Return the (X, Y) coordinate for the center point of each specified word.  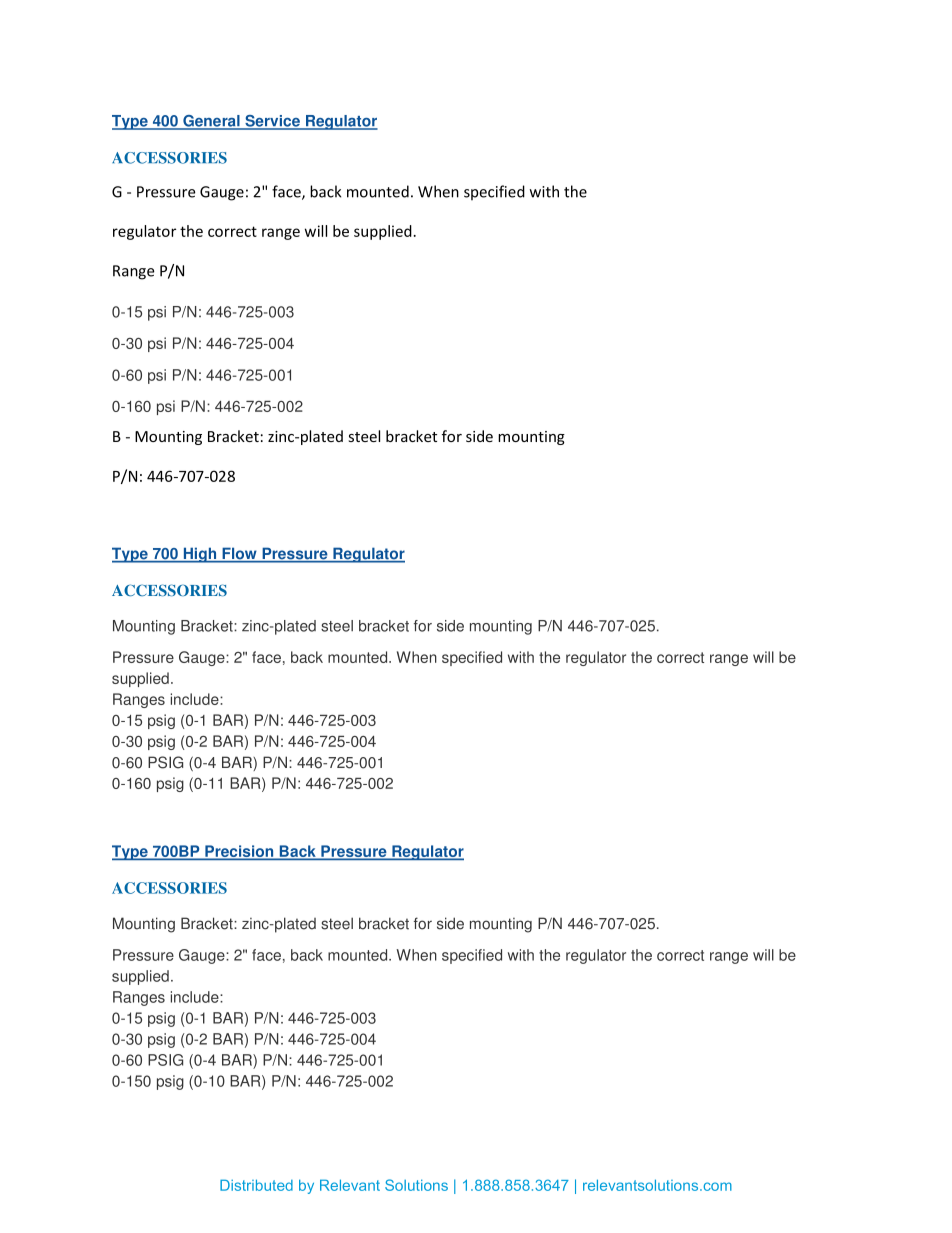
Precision (239, 852)
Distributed (256, 1185)
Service (272, 122)
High (200, 555)
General (211, 122)
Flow (239, 554)
